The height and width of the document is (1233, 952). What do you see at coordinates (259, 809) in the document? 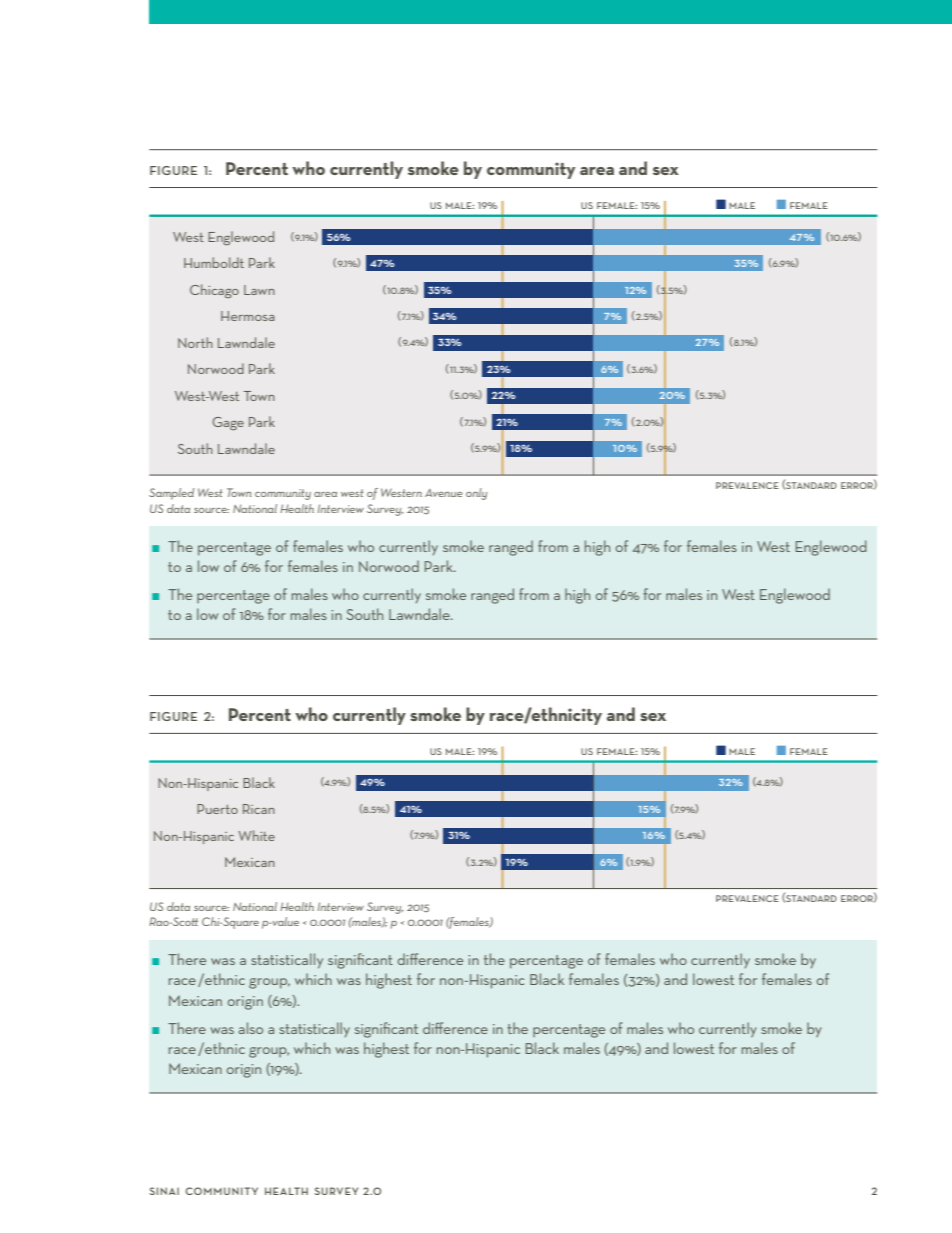
I see `Rican` at bounding box center [259, 809].
